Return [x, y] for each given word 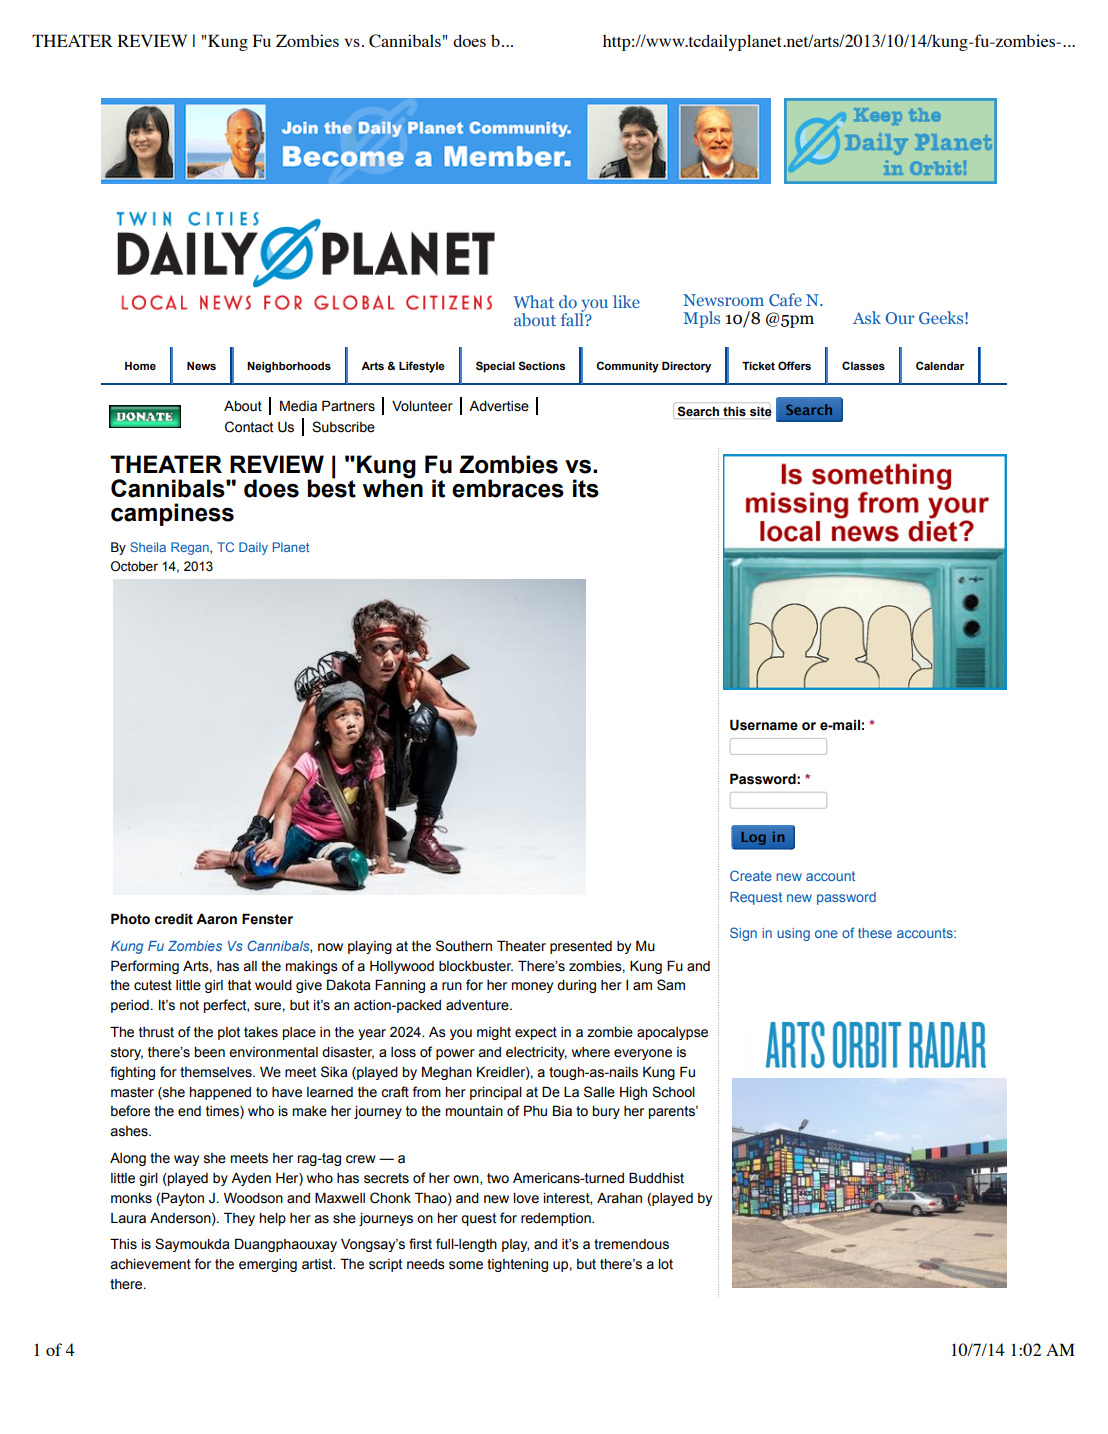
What [533, 301]
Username [764, 725]
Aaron [216, 919]
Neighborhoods [289, 367]
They [239, 1219]
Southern [464, 946]
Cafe [785, 299]
